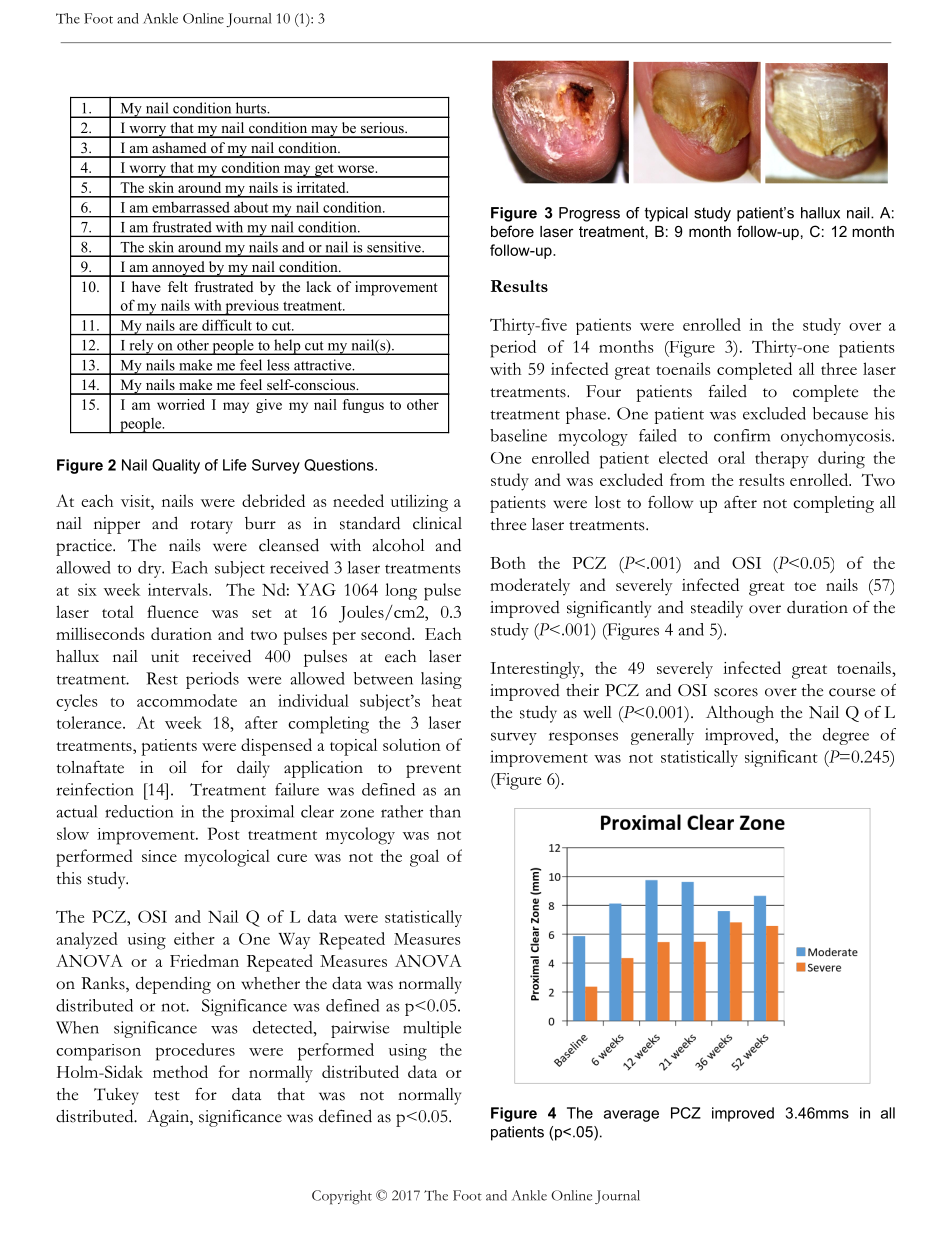 Image resolution: width=952 pixels, height=1233 pixels. What do you see at coordinates (178, 269) in the image?
I see `annoyed` at bounding box center [178, 269].
